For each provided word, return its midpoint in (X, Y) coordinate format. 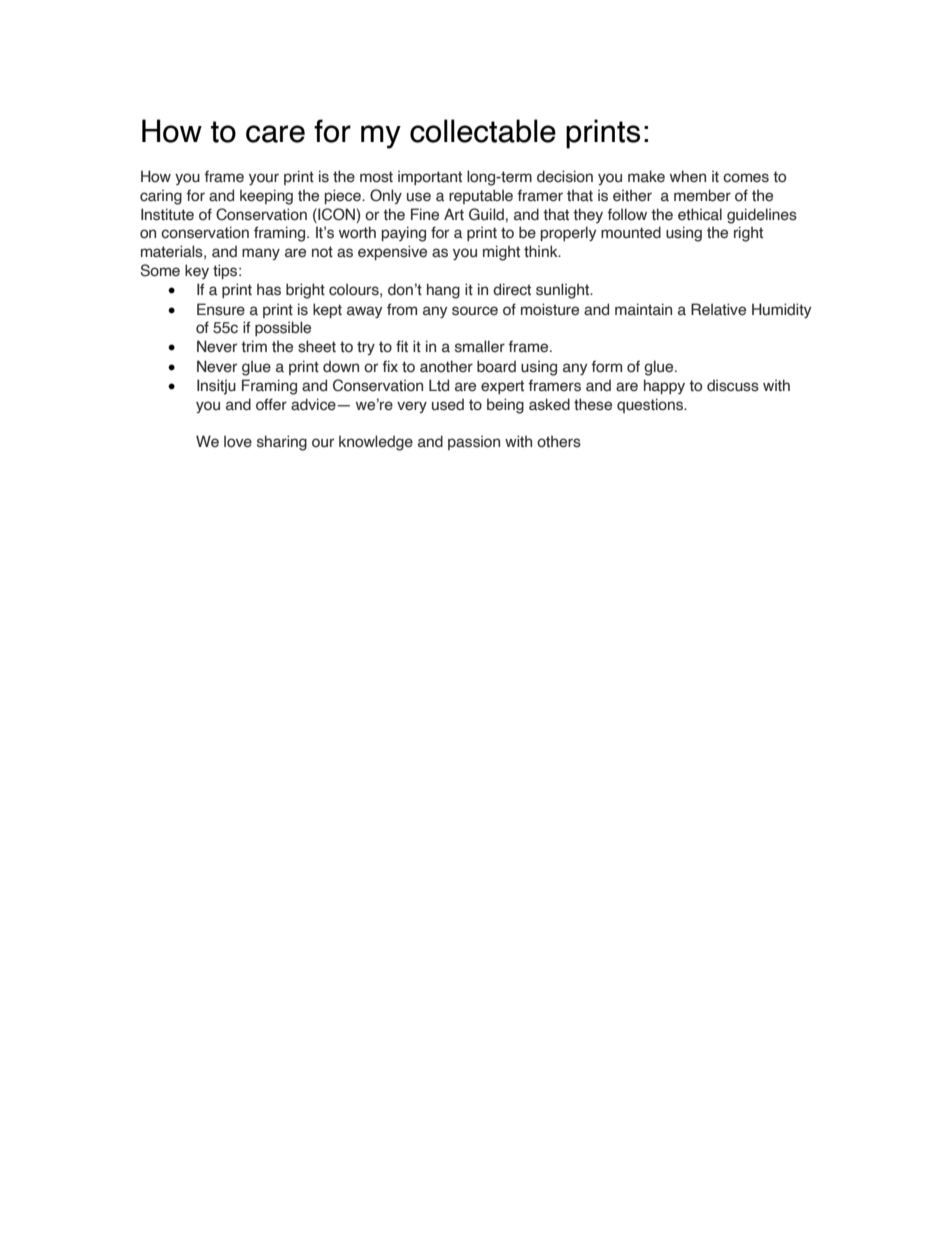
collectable (483, 131)
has (269, 289)
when (688, 176)
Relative (718, 309)
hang (443, 291)
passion (474, 442)
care (275, 134)
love (238, 441)
